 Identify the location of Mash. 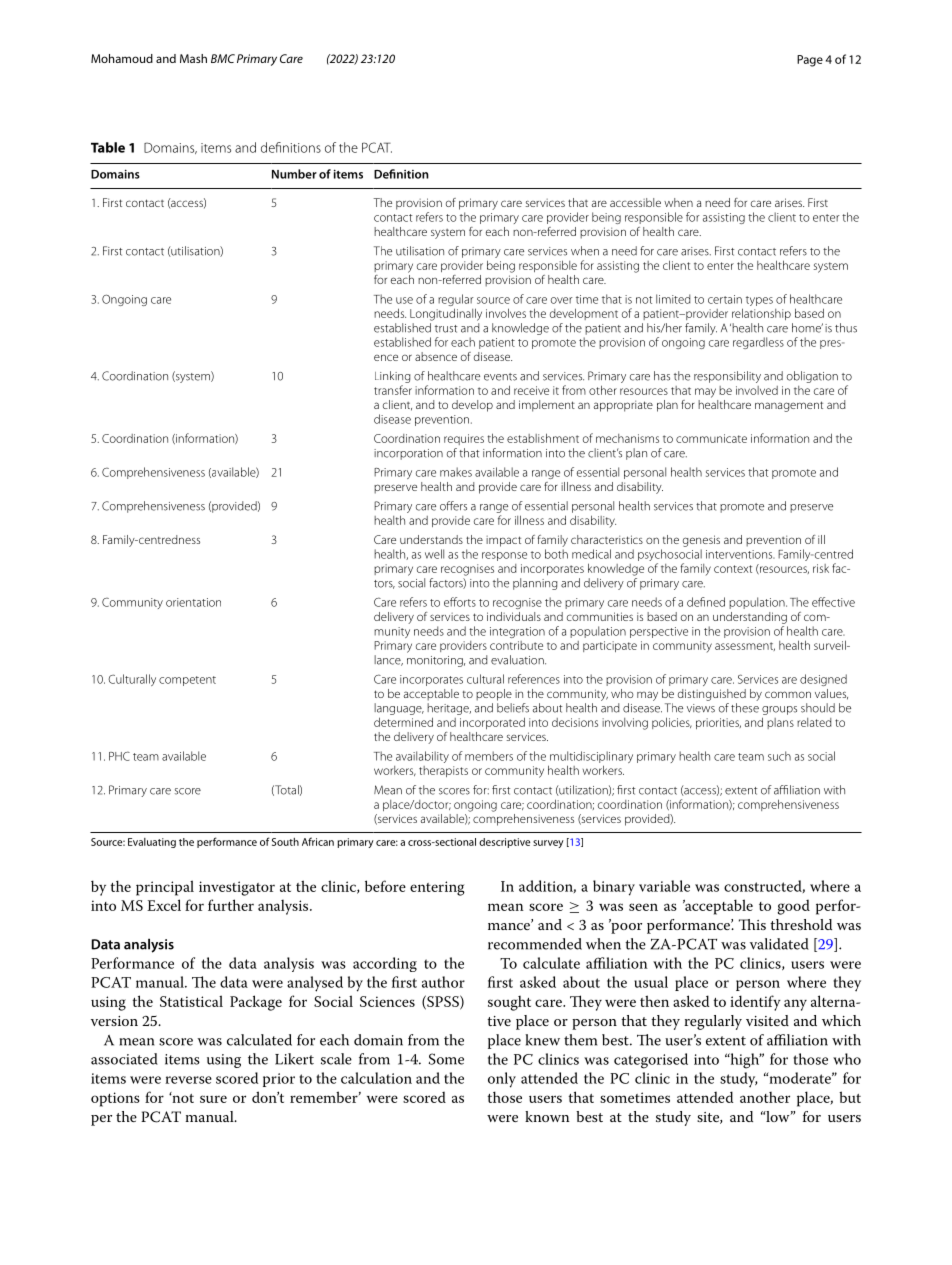
(193, 58).
